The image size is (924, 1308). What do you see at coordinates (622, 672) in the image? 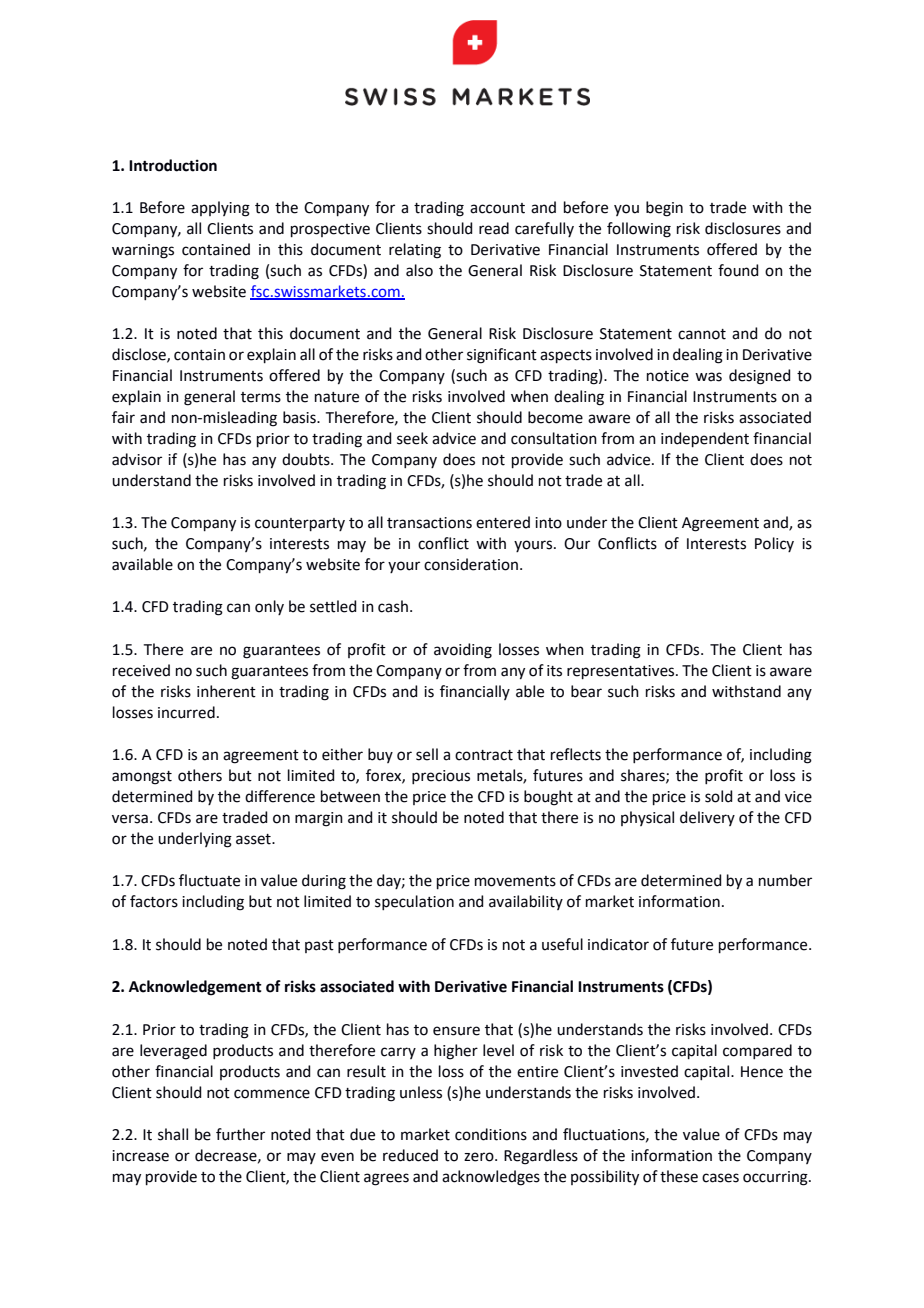
I see `representatives` at bounding box center [622, 672].
